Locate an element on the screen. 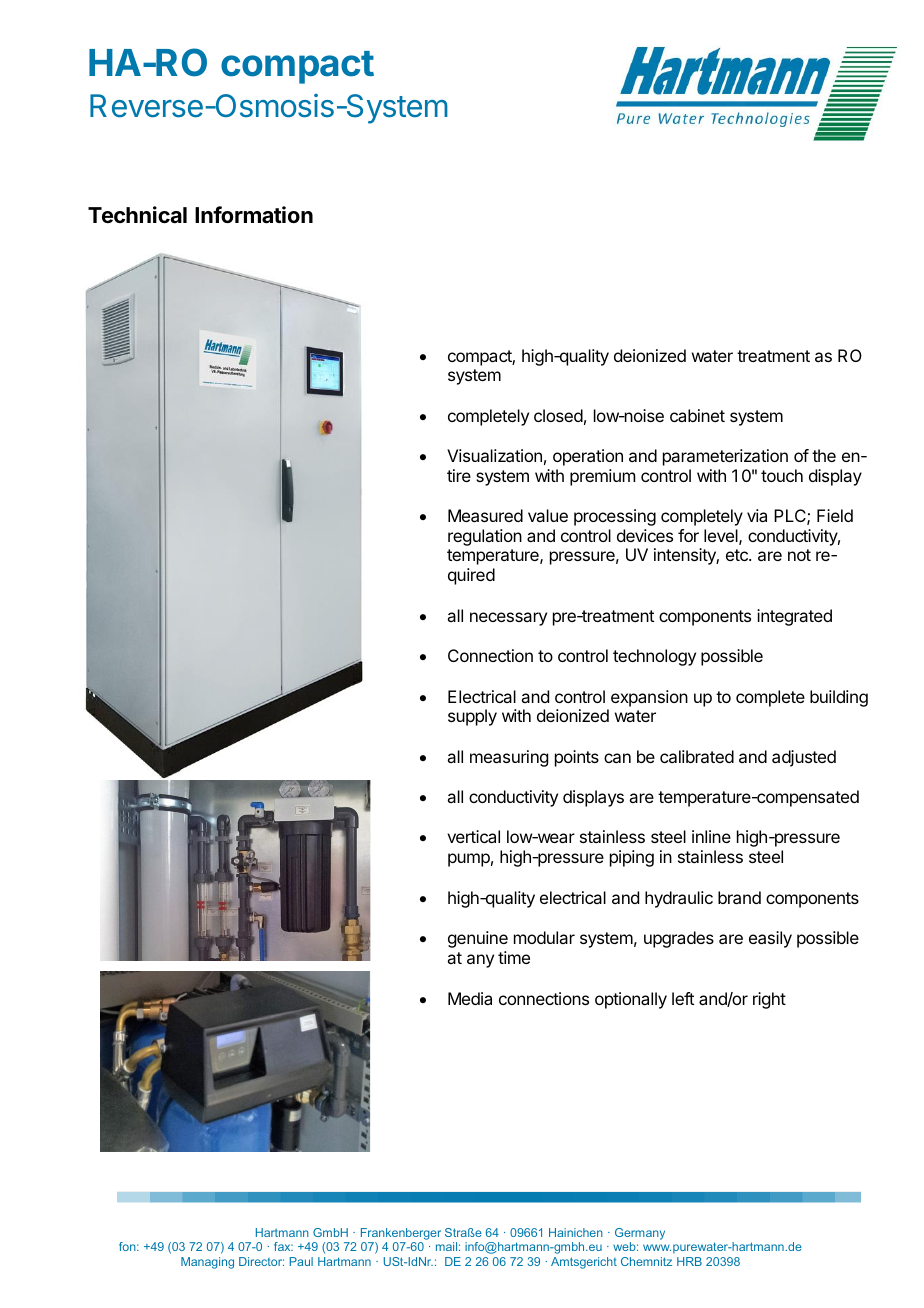 The height and width of the screenshot is (1308, 924). measuring is located at coordinates (509, 758).
